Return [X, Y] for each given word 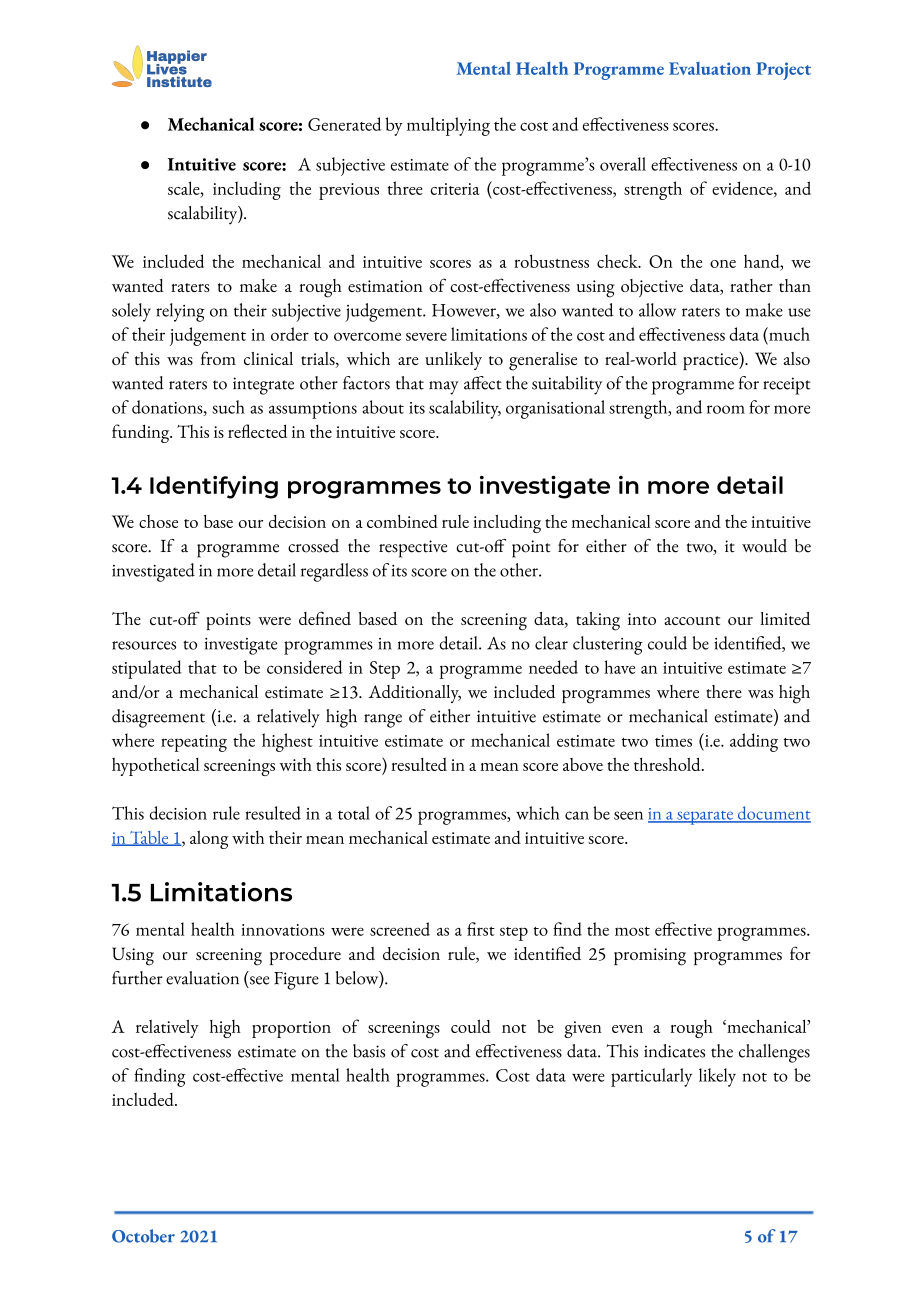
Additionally [415, 694]
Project [783, 71]
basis [369, 1051]
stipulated [147, 669]
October [143, 1236]
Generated [344, 124]
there [724, 691]
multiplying [448, 126]
